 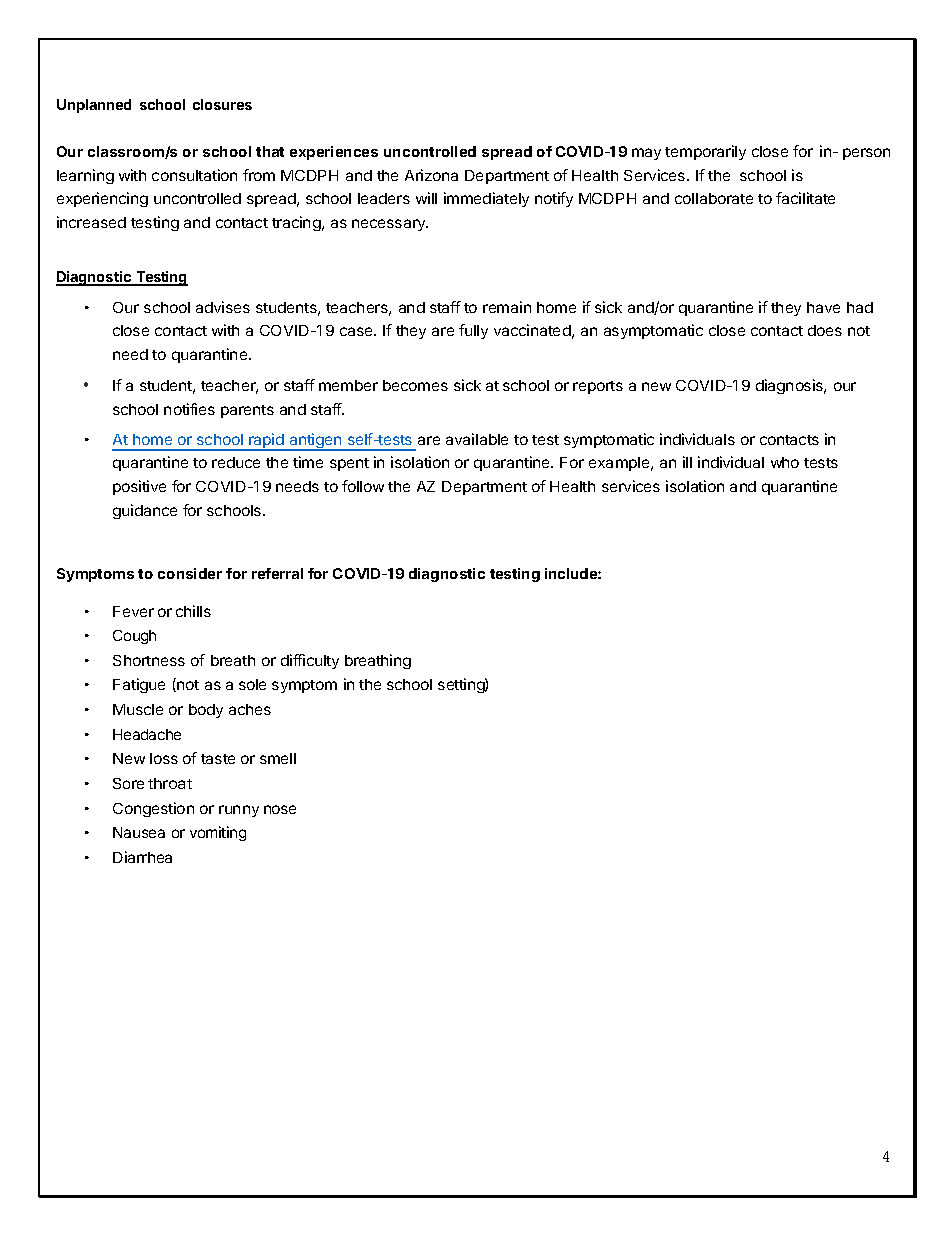 I want to click on referral, so click(x=277, y=573).
